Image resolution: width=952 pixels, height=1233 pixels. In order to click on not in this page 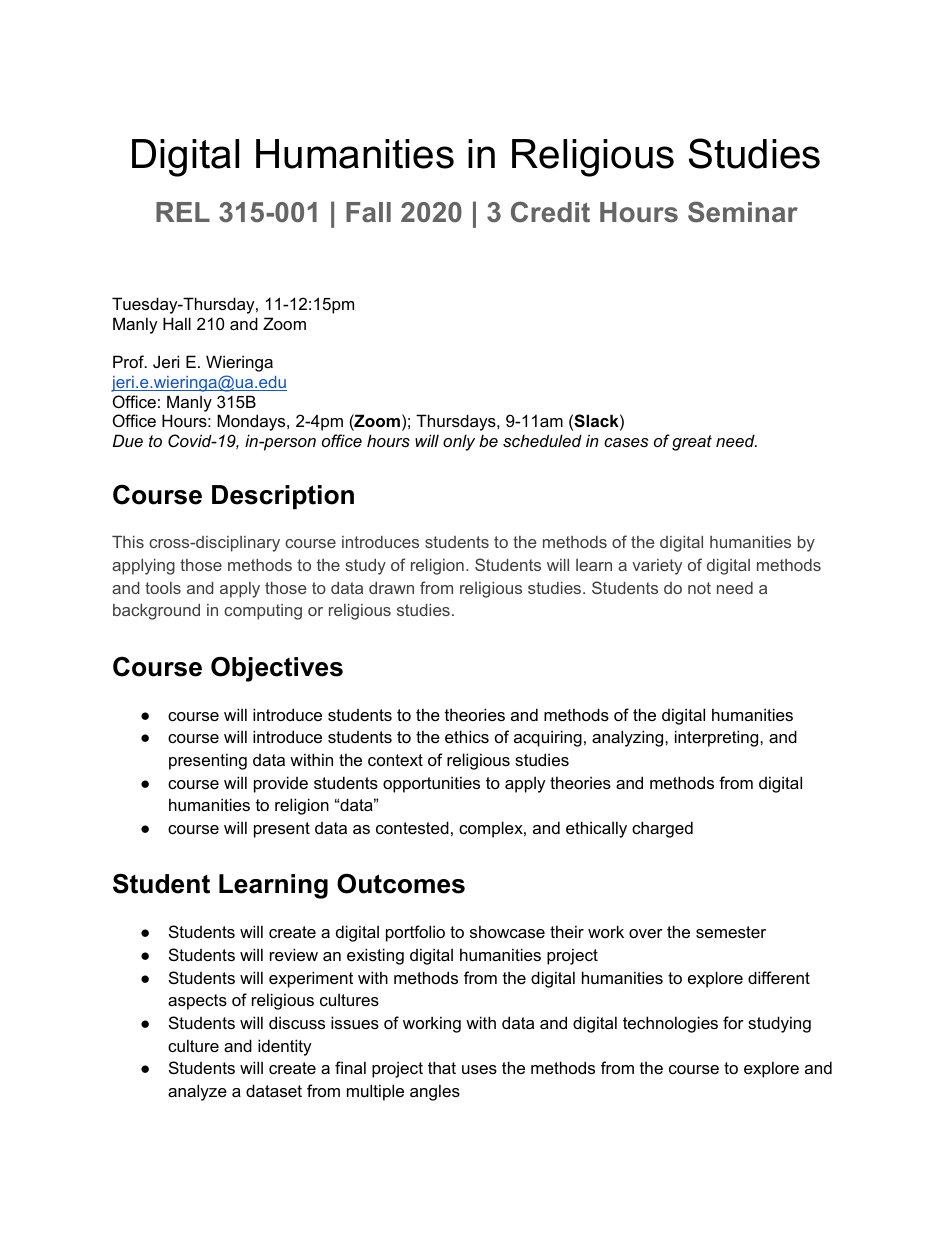, I will do `click(699, 588)`.
